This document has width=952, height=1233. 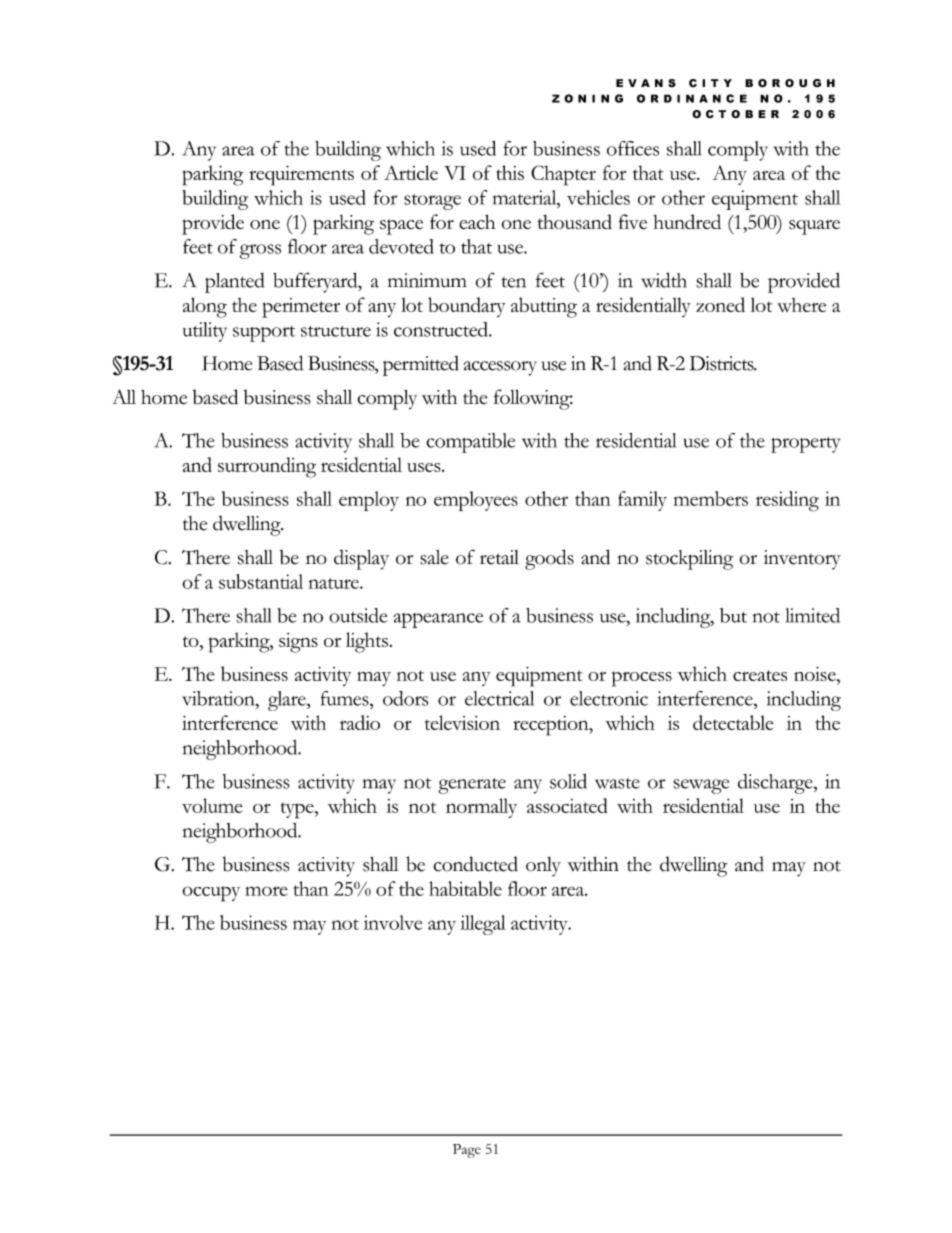 What do you see at coordinates (720, 304) in the document?
I see `zoned` at bounding box center [720, 304].
